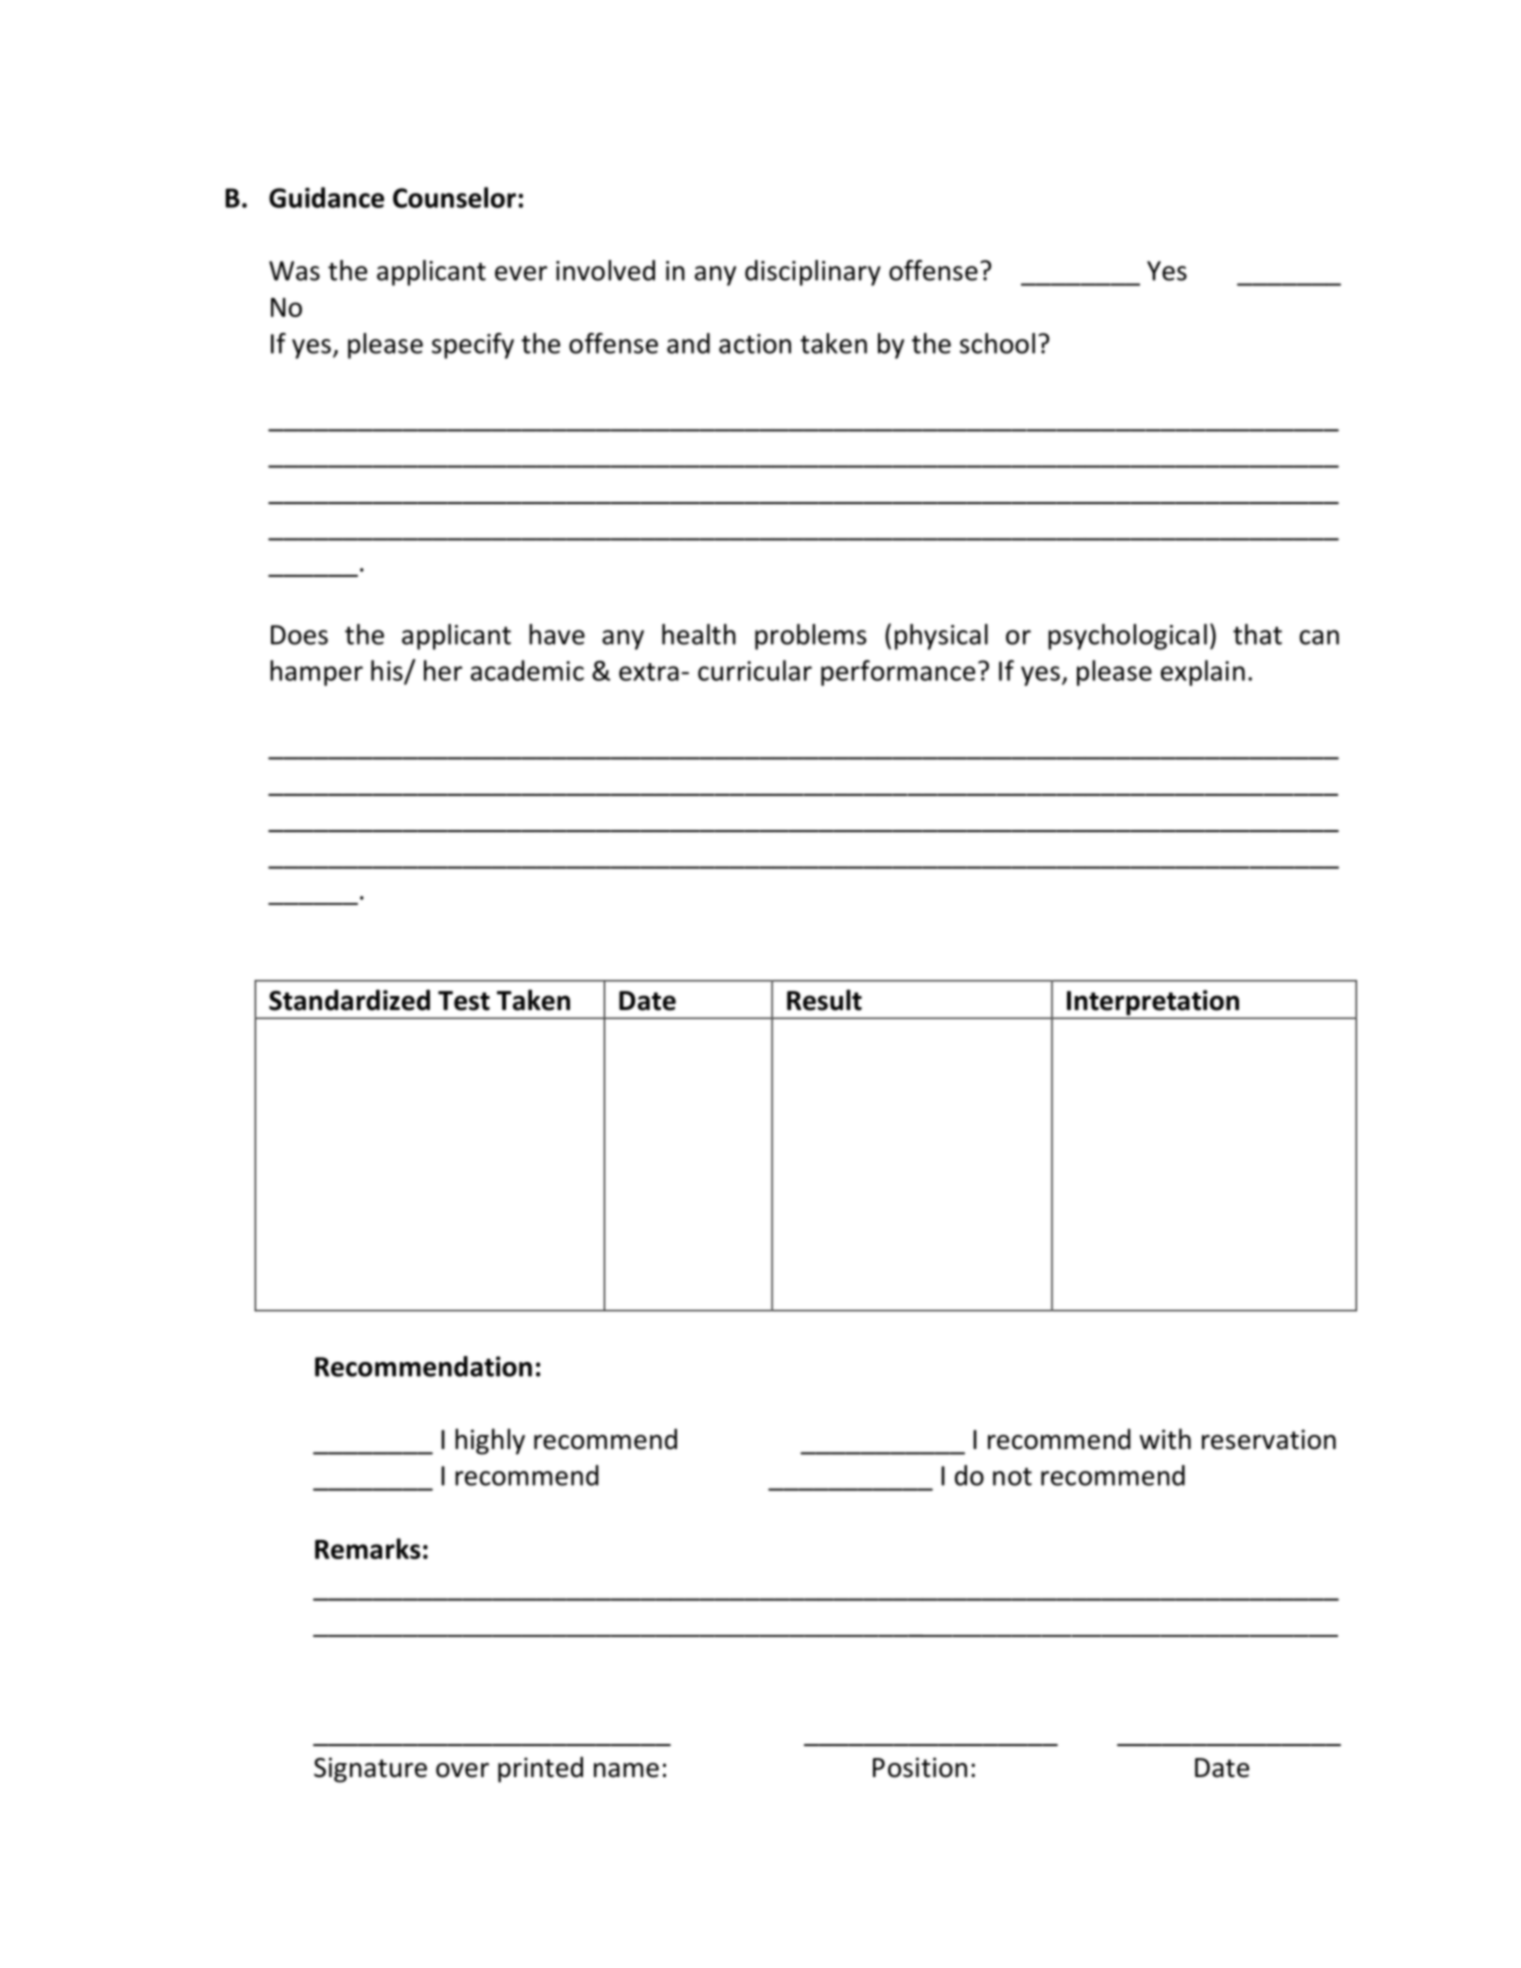 The width and height of the document is (1521, 1968). I want to click on psychological, so click(1127, 637).
